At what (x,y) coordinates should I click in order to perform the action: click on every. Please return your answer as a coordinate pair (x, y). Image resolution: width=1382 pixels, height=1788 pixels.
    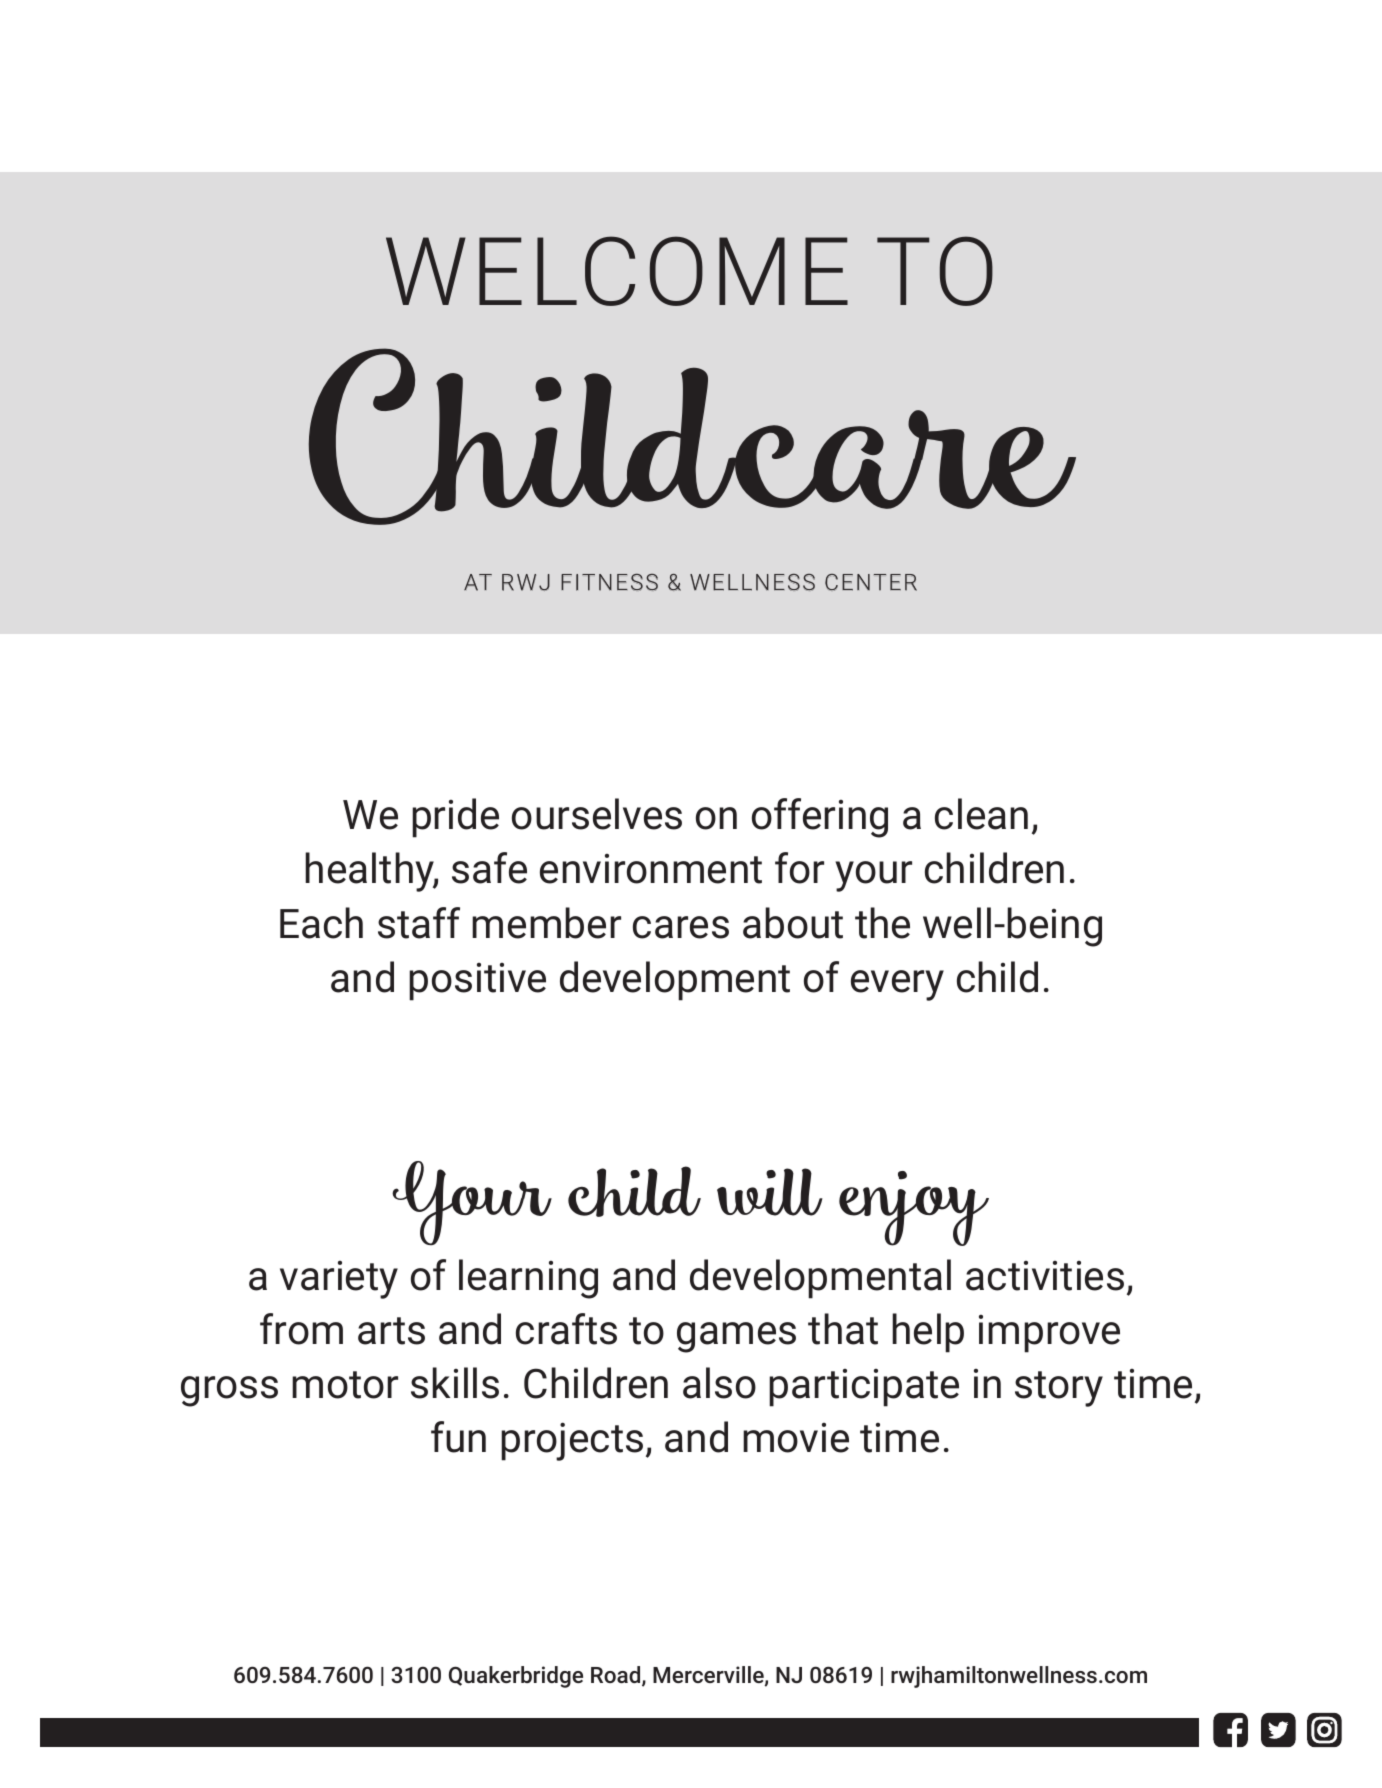
    Looking at the image, I should click on (897, 985).
